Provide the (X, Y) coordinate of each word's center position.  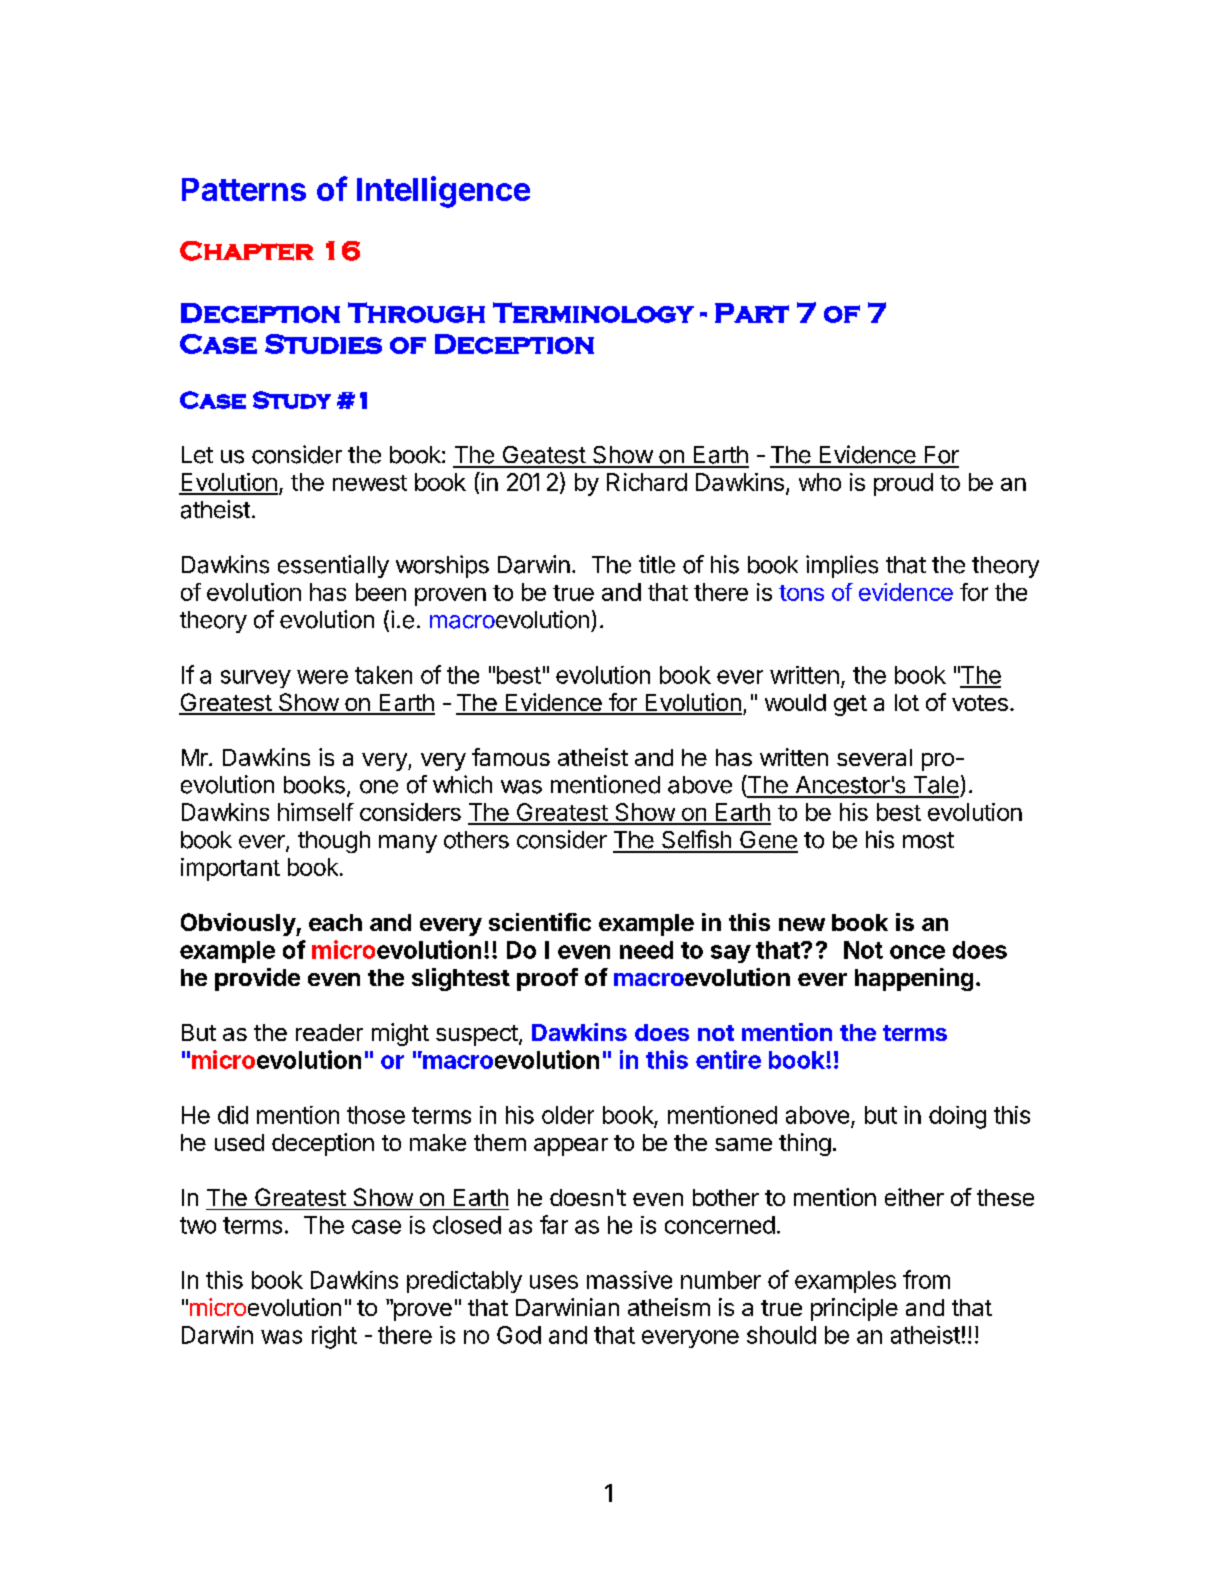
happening (914, 979)
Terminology (593, 312)
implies (842, 566)
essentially (333, 566)
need (646, 950)
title (657, 564)
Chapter (247, 251)
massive (629, 1280)
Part (752, 313)
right (334, 1337)
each (335, 922)
